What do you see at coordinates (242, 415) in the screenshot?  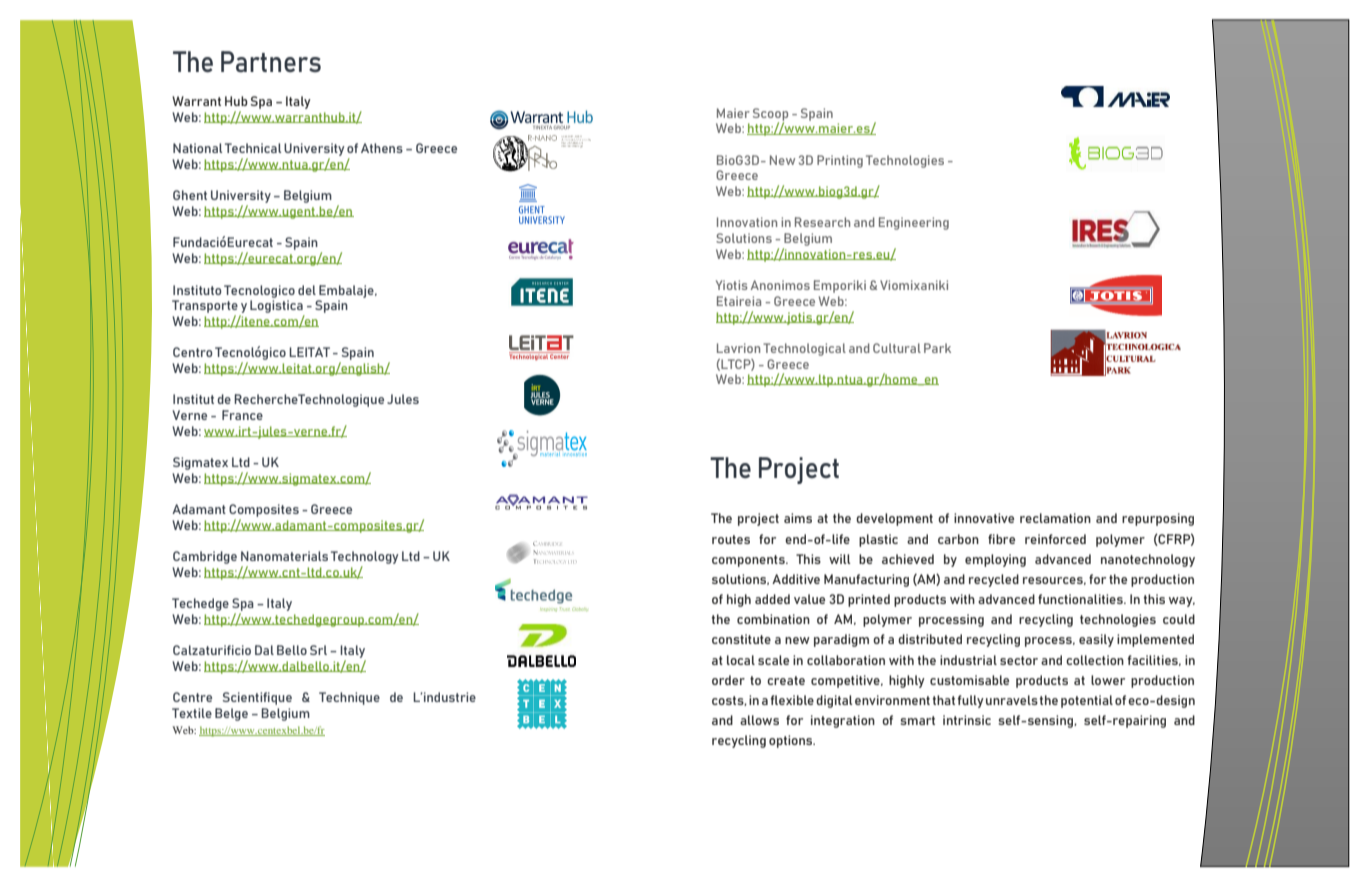 I see `France` at bounding box center [242, 415].
